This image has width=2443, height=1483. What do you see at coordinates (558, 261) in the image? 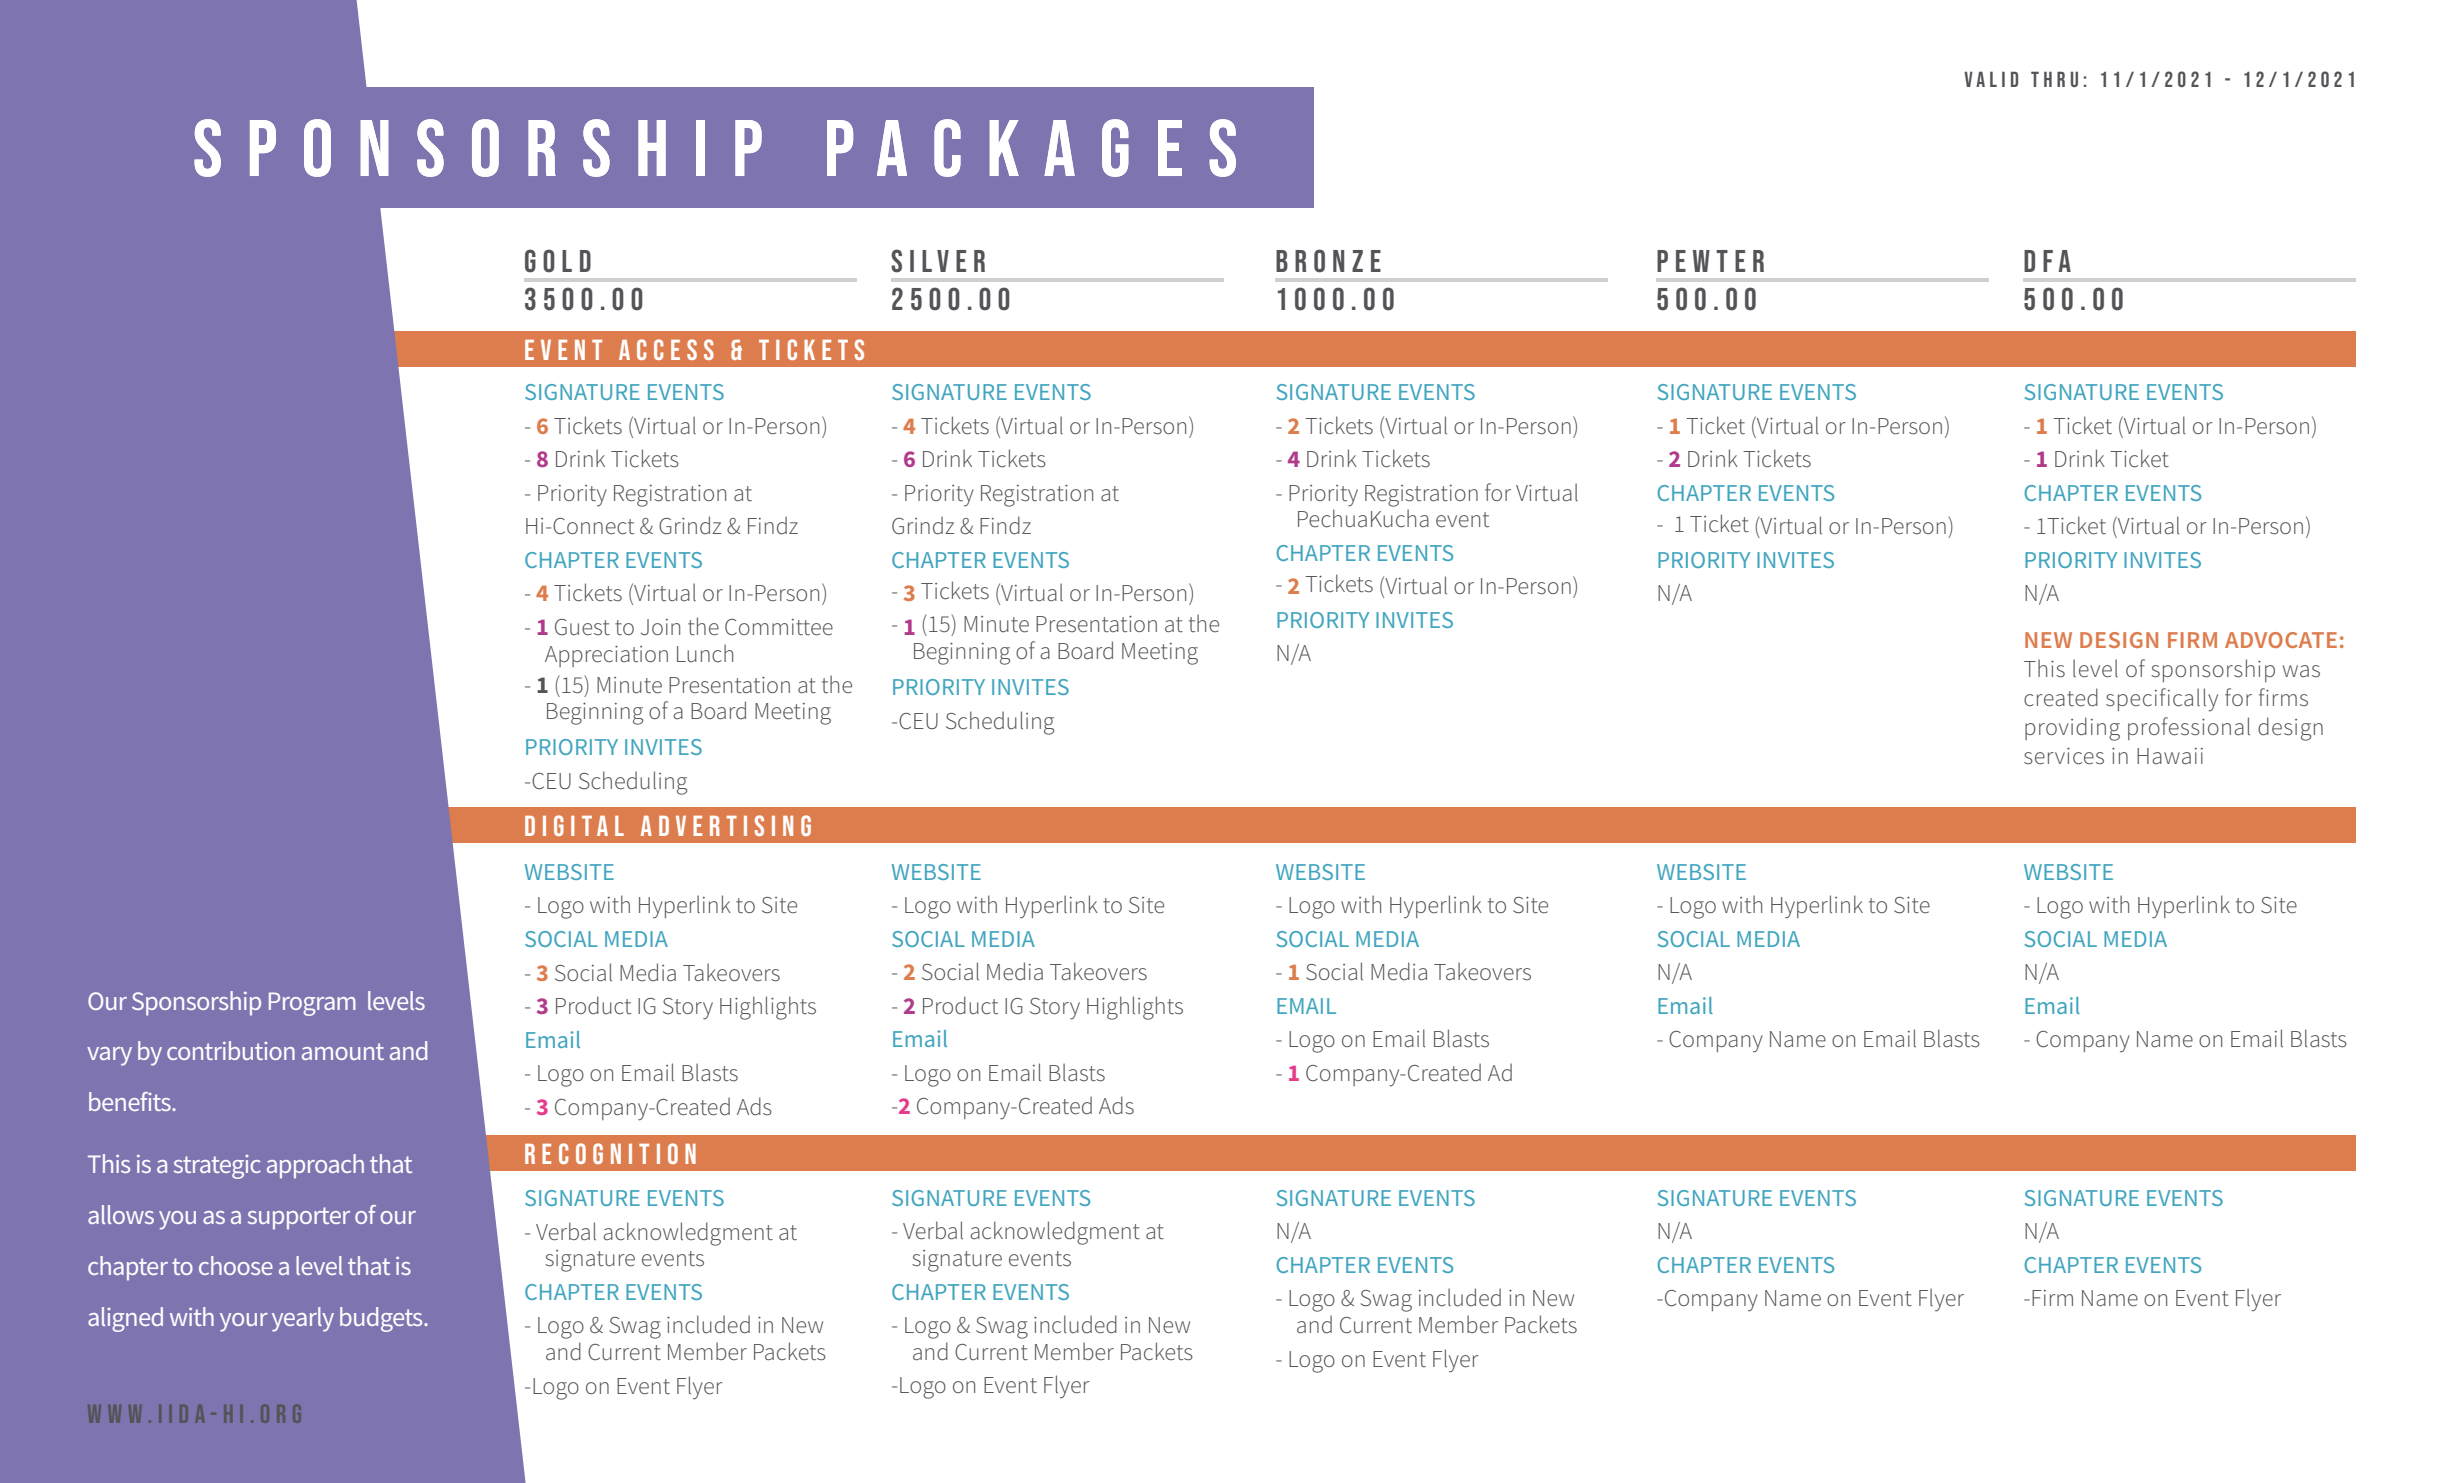
I see `GOLD` at bounding box center [558, 261].
